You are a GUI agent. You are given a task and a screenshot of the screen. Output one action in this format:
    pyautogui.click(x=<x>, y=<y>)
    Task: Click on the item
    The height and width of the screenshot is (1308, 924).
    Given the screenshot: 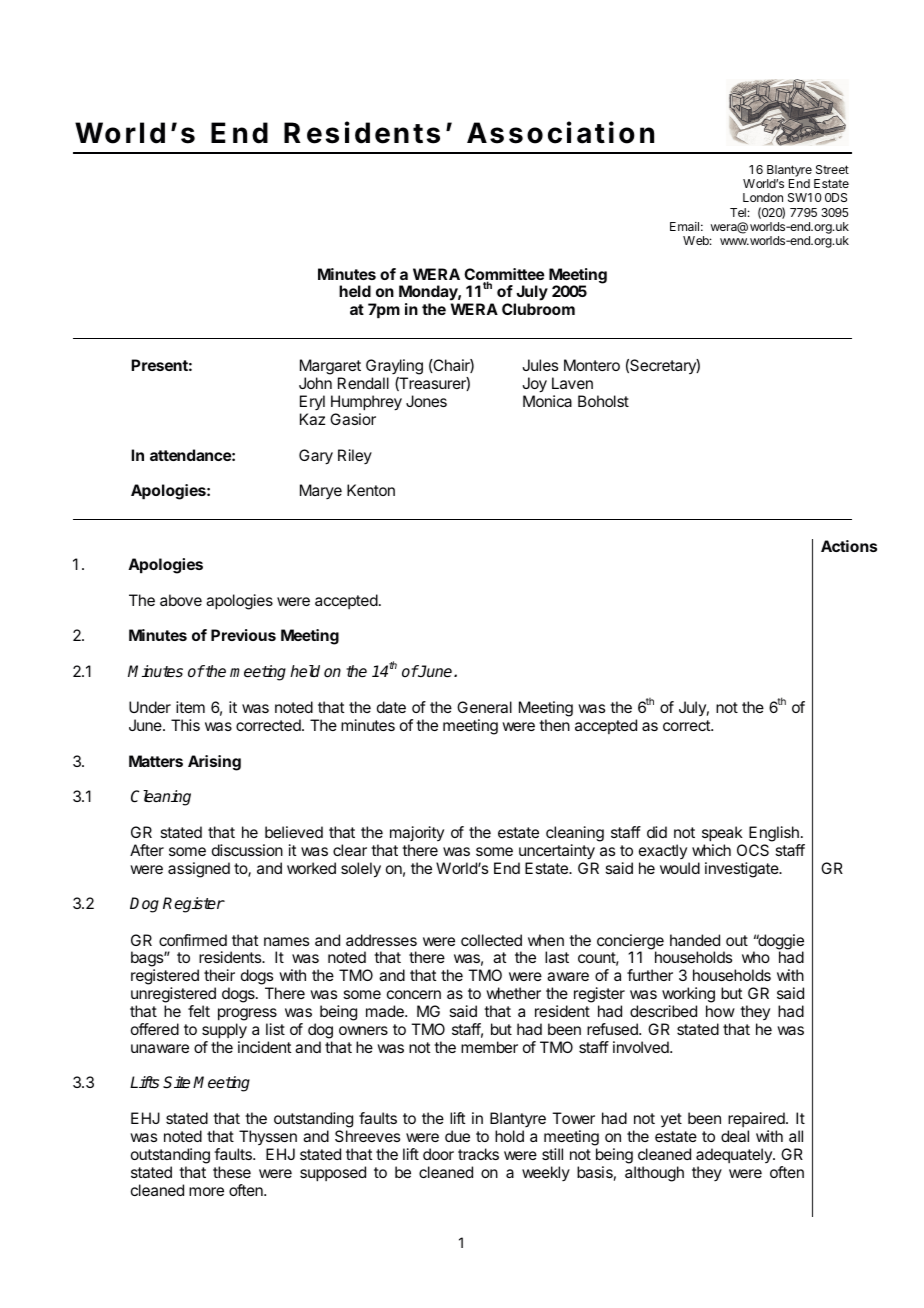 What is the action you would take?
    pyautogui.click(x=190, y=707)
